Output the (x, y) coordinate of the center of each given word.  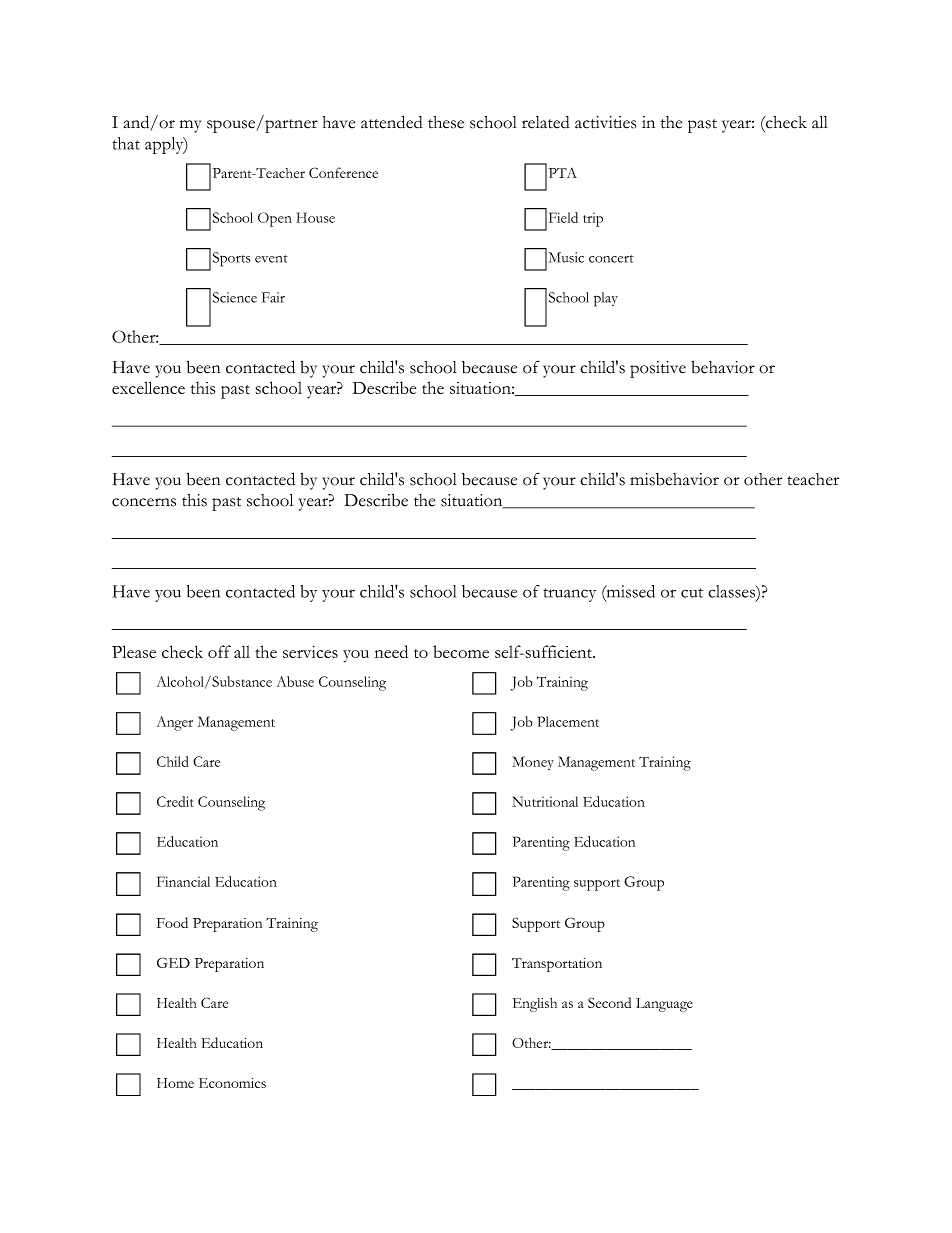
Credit (175, 801)
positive (658, 369)
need (391, 651)
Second (609, 1002)
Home (175, 1083)
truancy (569, 595)
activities (605, 122)
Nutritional (545, 801)
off (219, 651)
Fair (273, 297)
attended (392, 122)
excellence (148, 387)
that (126, 143)
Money (533, 763)
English (534, 1005)
